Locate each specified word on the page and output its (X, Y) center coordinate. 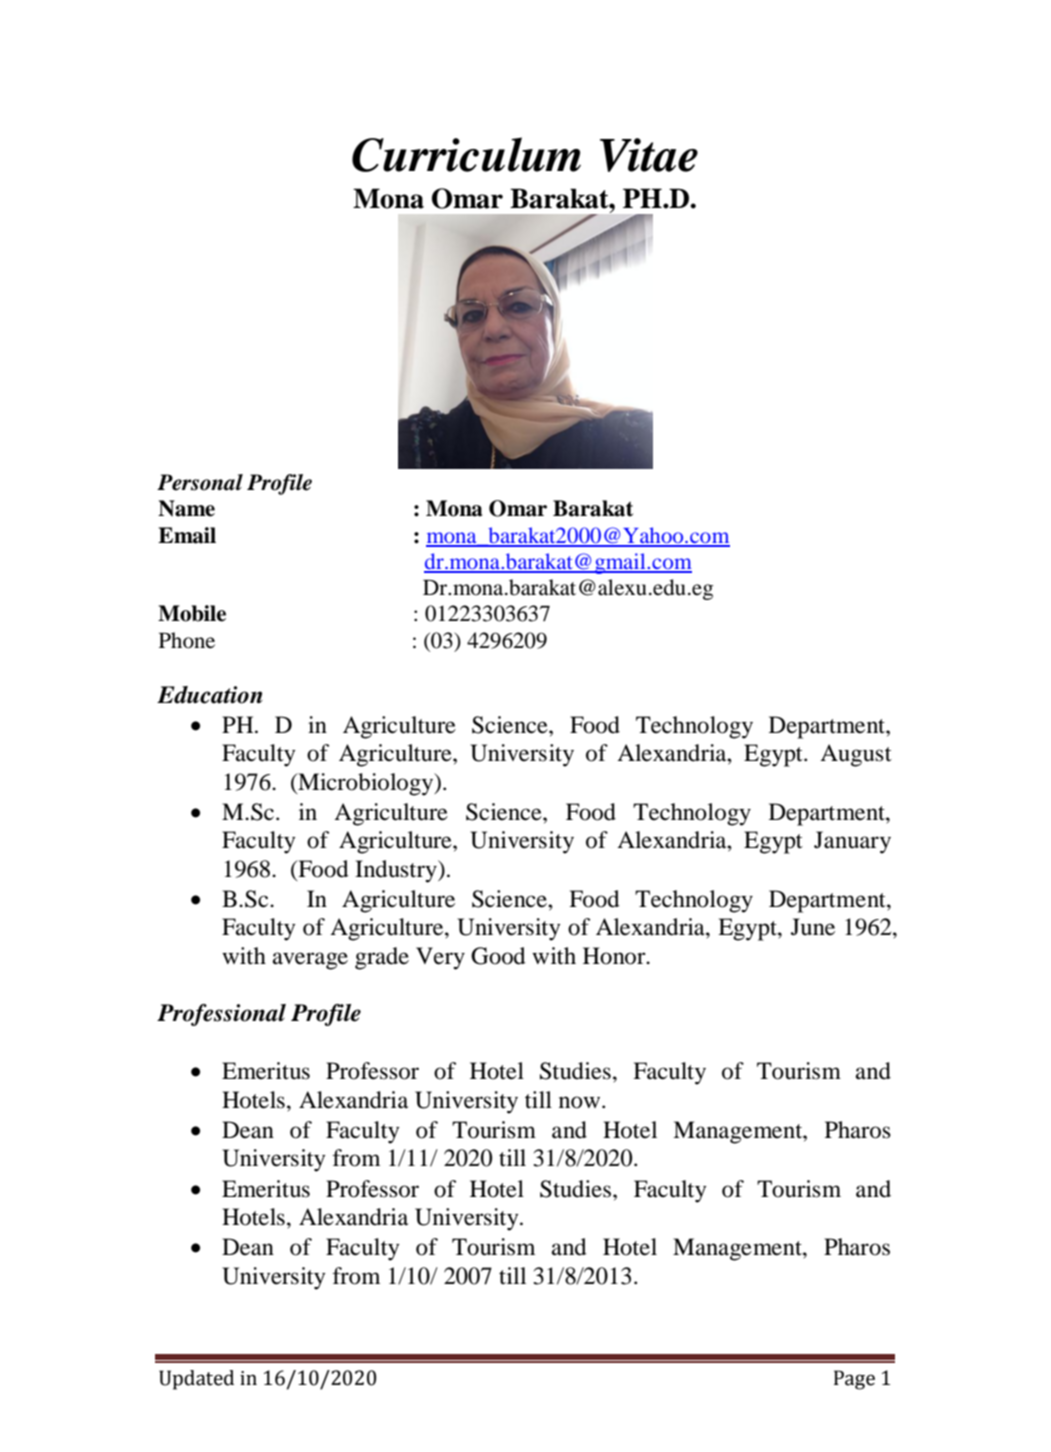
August (856, 755)
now (581, 1102)
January (852, 842)
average (310, 961)
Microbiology (366, 784)
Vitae (649, 155)
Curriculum (466, 154)
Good (498, 956)
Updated (196, 1380)
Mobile (192, 613)
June (813, 927)
